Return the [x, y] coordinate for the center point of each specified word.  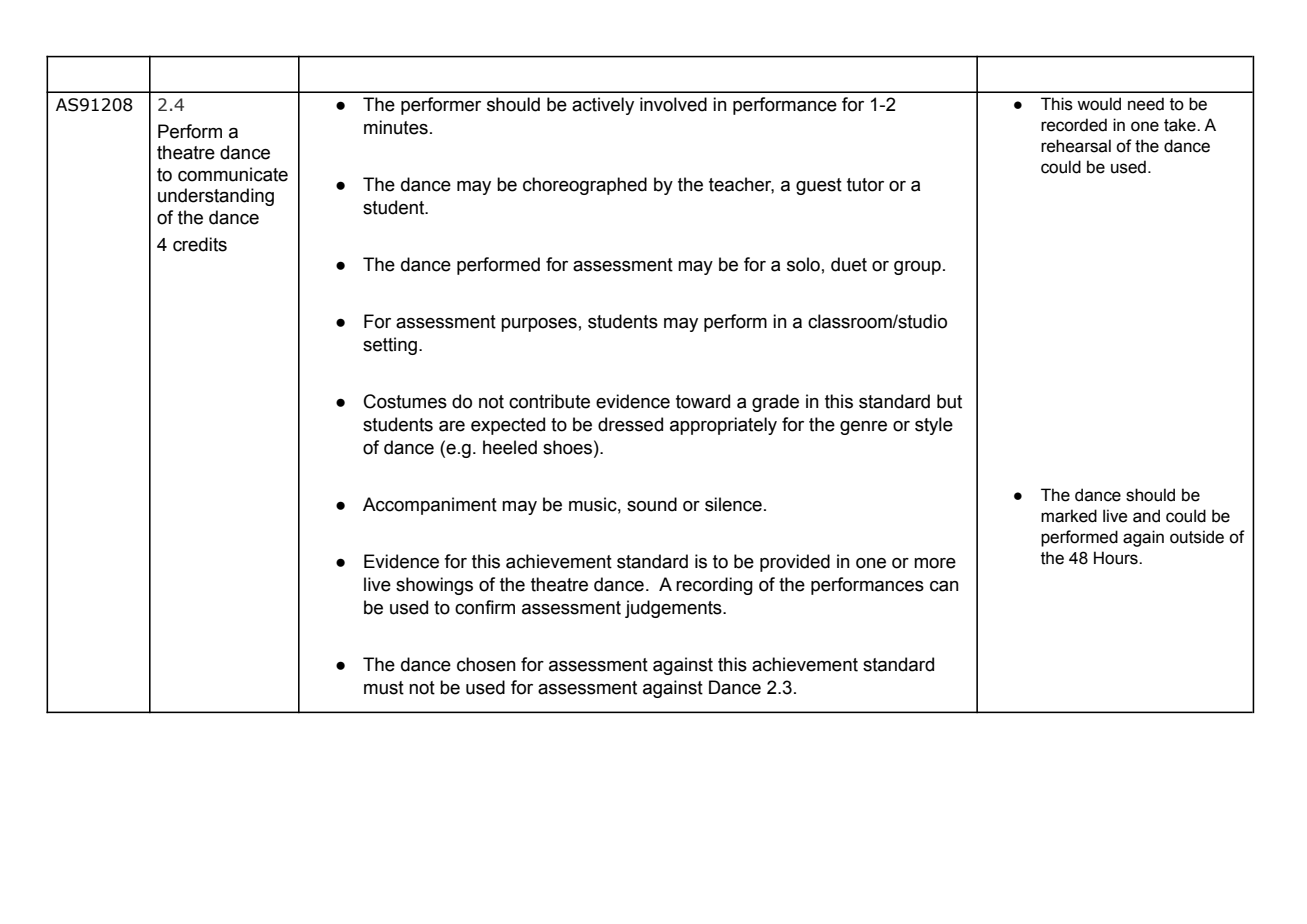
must [384, 688]
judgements [674, 609]
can [944, 586]
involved [673, 104]
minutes [396, 127]
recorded [1074, 125]
